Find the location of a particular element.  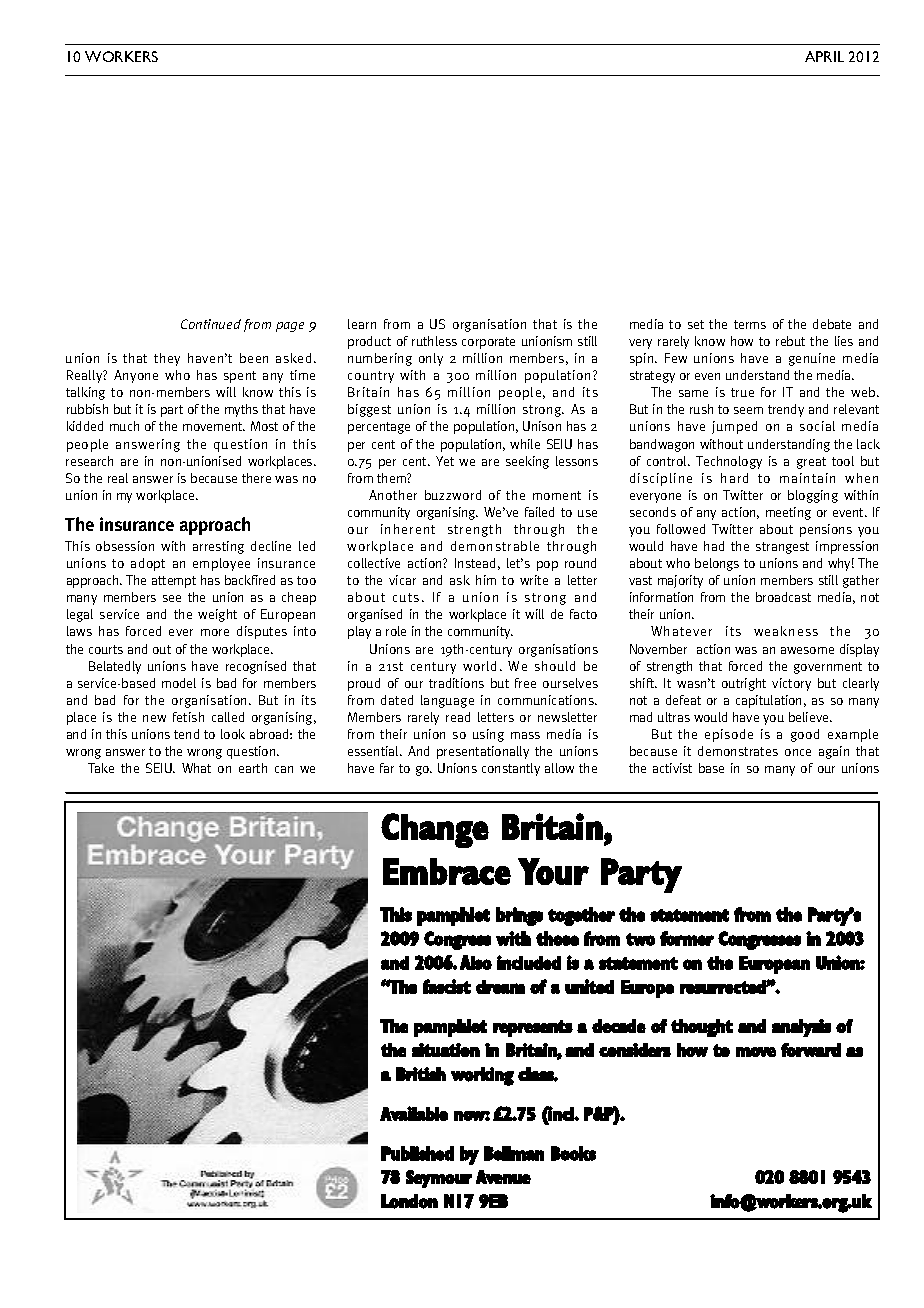

Continued is located at coordinates (211, 324).
